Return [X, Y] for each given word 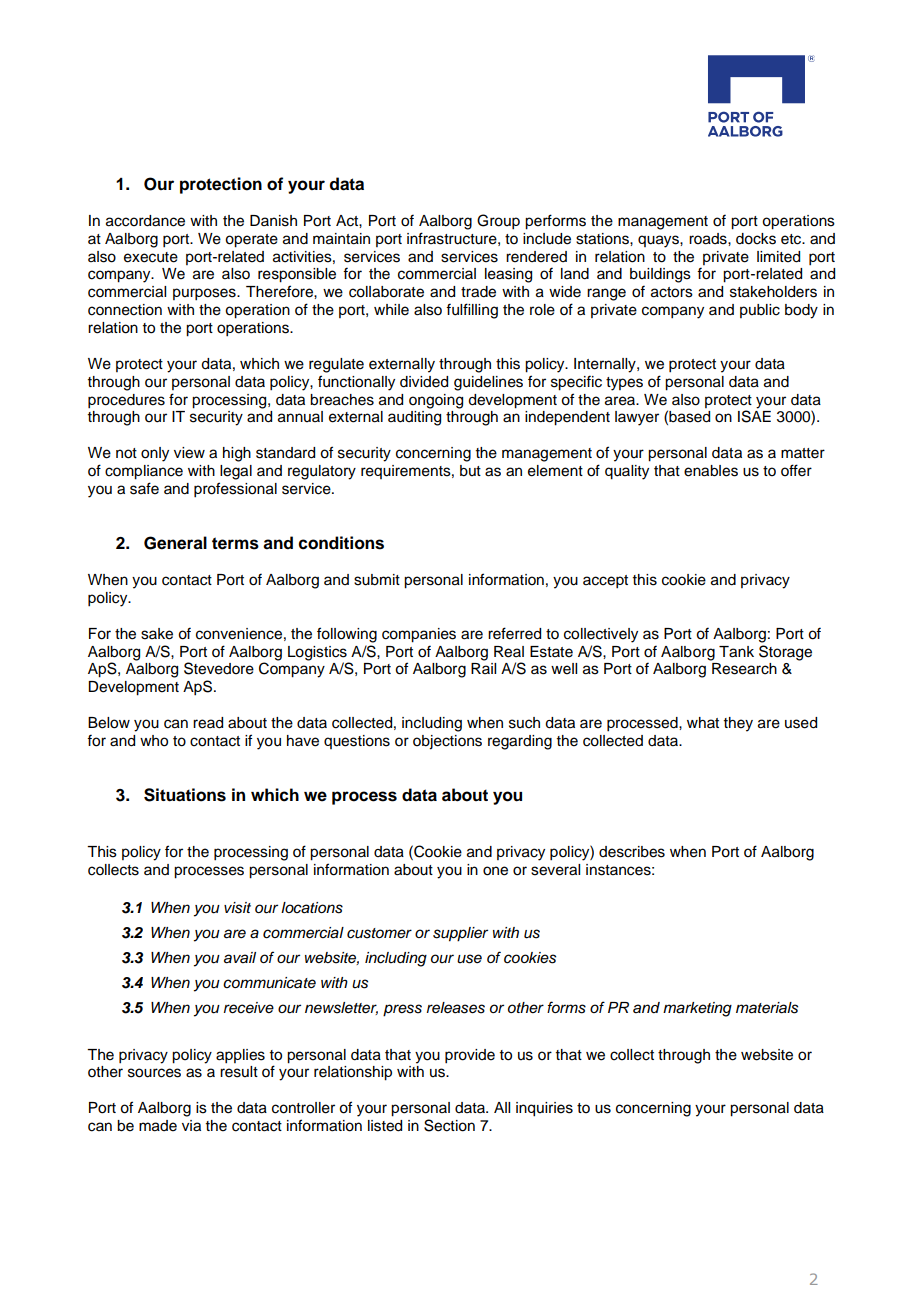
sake [157, 634]
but [470, 471]
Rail [483, 668]
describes [632, 852]
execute [151, 257]
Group [498, 222]
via [191, 1126]
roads [709, 239]
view [189, 453]
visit [237, 908]
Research [744, 669]
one [495, 871]
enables [711, 471]
